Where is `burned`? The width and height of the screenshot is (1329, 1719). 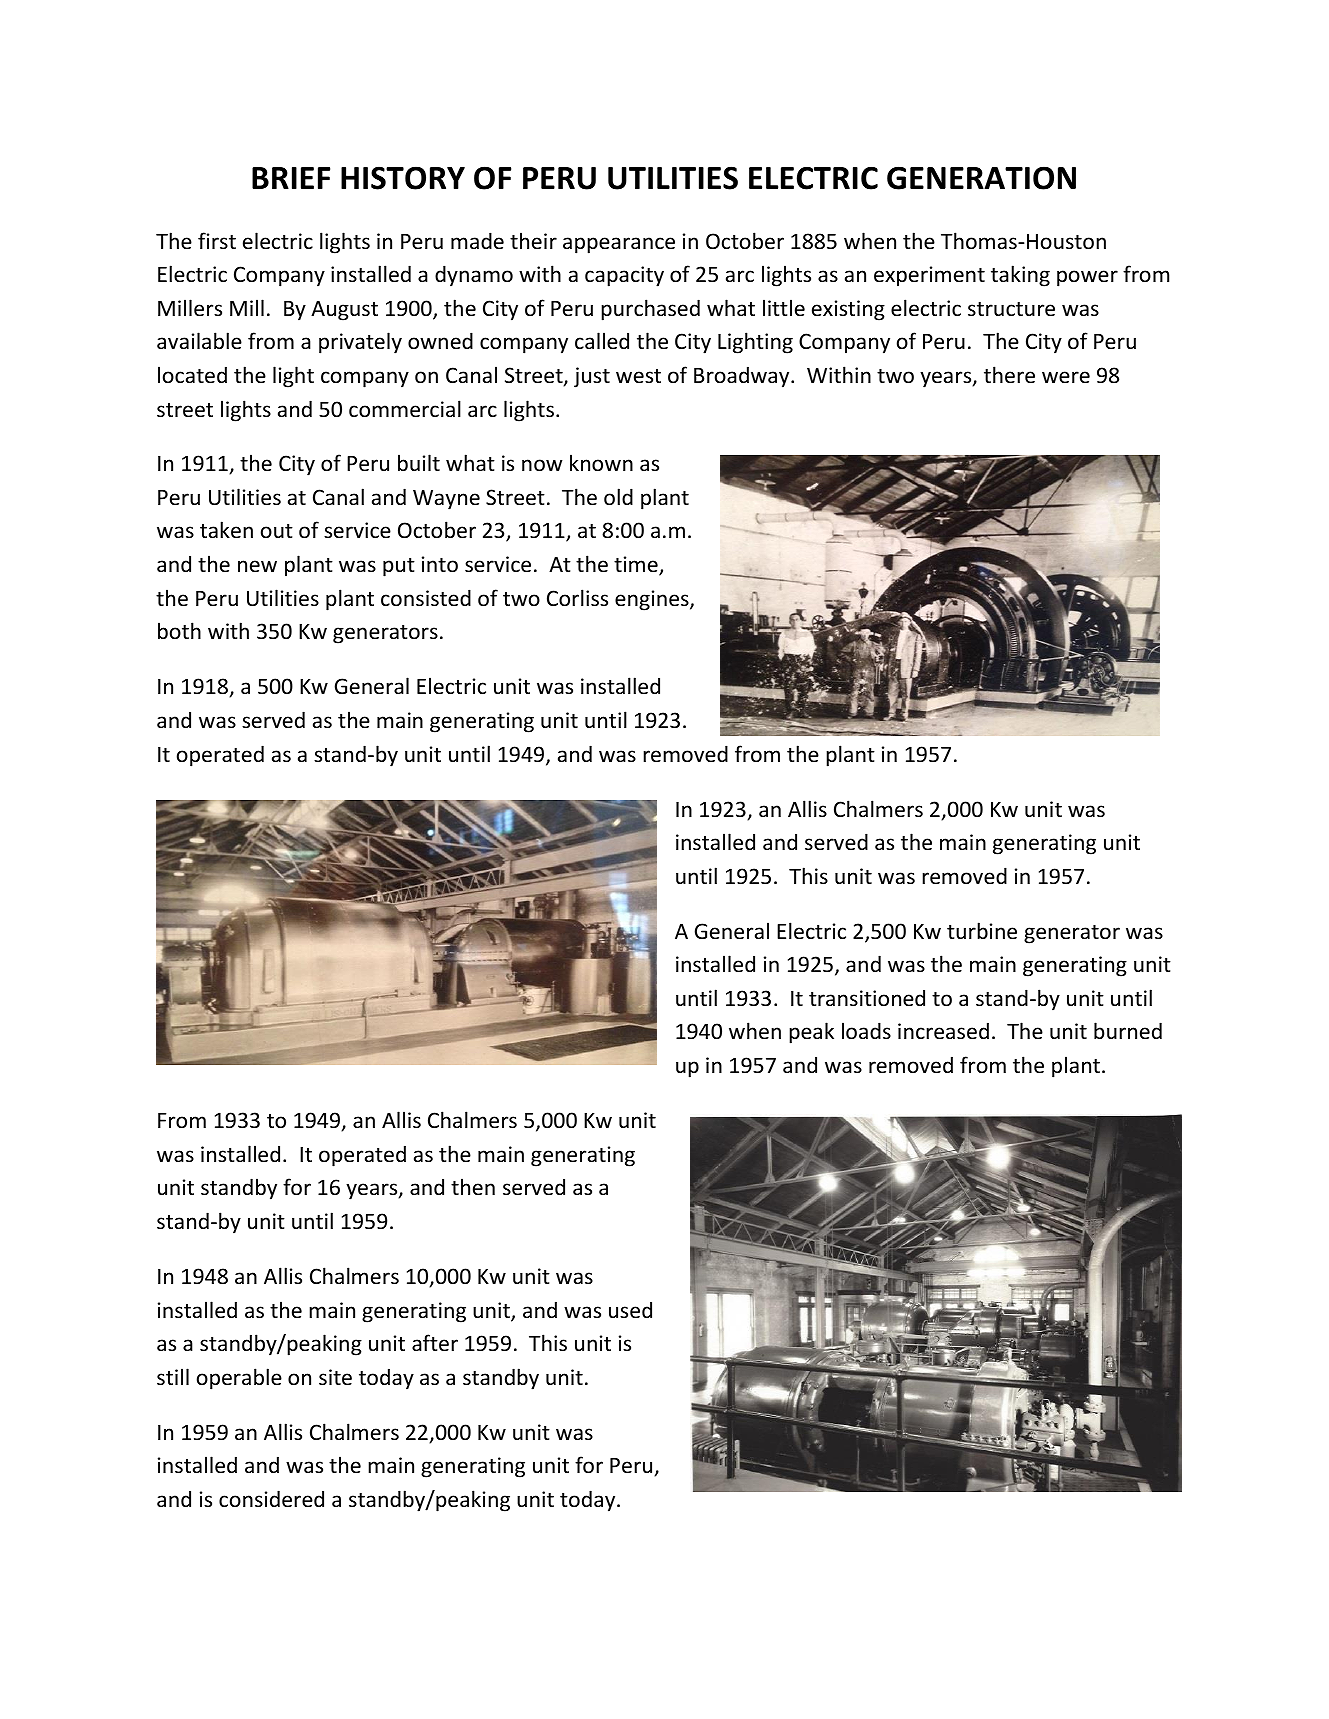
burned is located at coordinates (1128, 1030).
